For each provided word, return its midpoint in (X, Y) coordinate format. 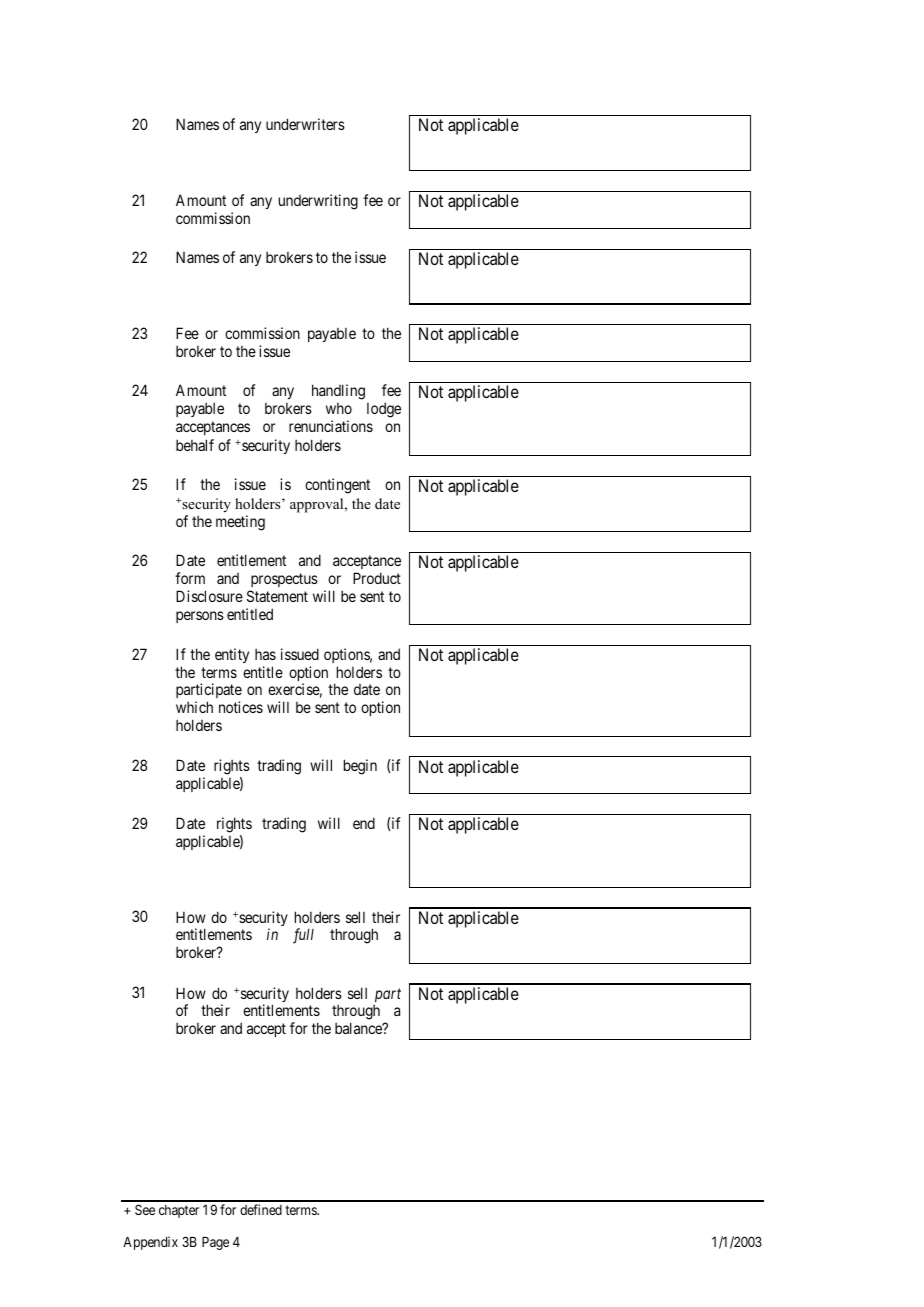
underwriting (318, 202)
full (303, 936)
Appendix (150, 1243)
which (194, 707)
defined (261, 1209)
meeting (240, 523)
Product (377, 578)
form (190, 578)
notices (241, 707)
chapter (179, 1211)
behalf (195, 445)
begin (360, 767)
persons (200, 617)
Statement (277, 596)
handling (338, 392)
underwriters (305, 124)
